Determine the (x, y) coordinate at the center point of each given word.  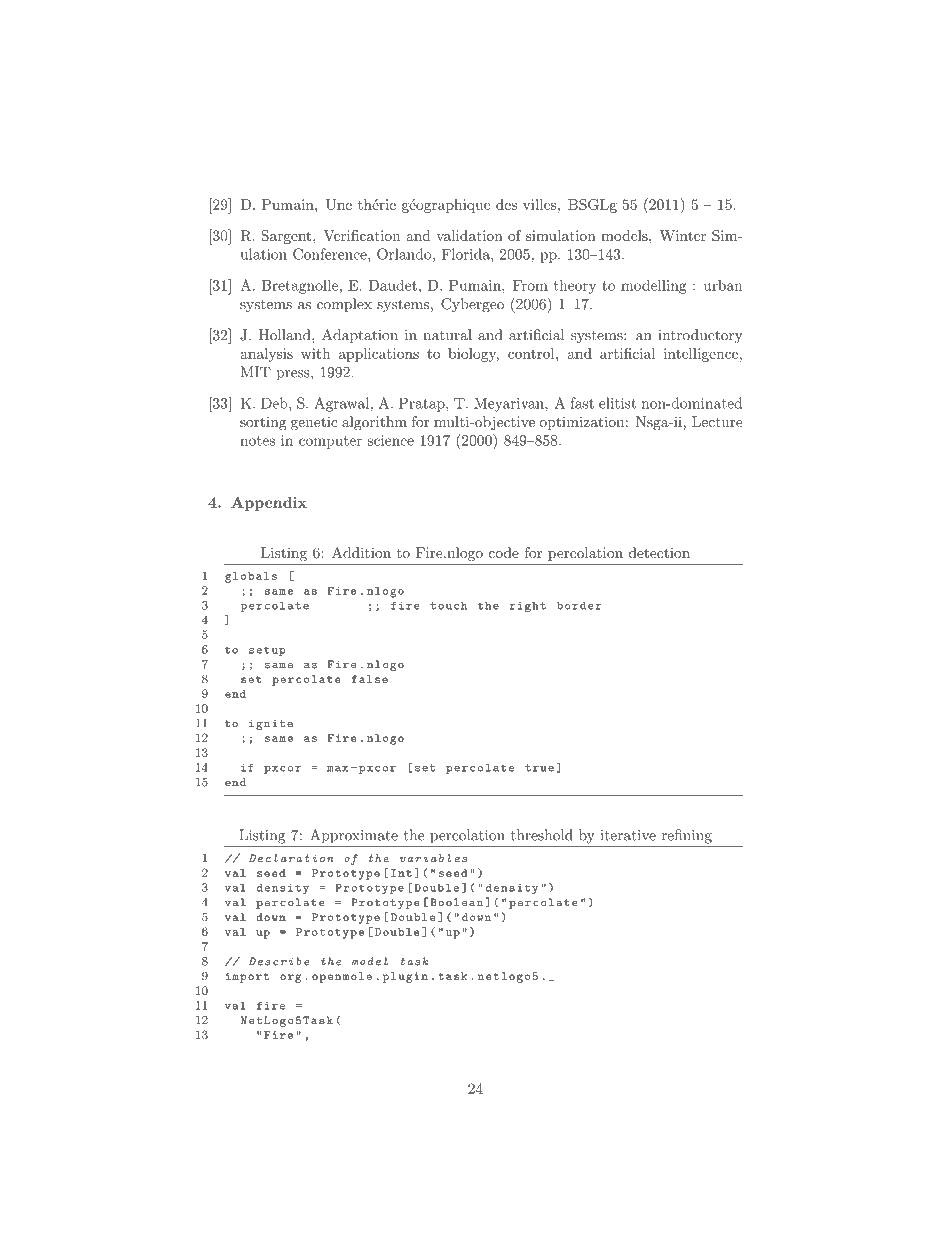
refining (687, 836)
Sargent (287, 237)
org (291, 978)
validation (469, 235)
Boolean (456, 902)
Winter (682, 235)
